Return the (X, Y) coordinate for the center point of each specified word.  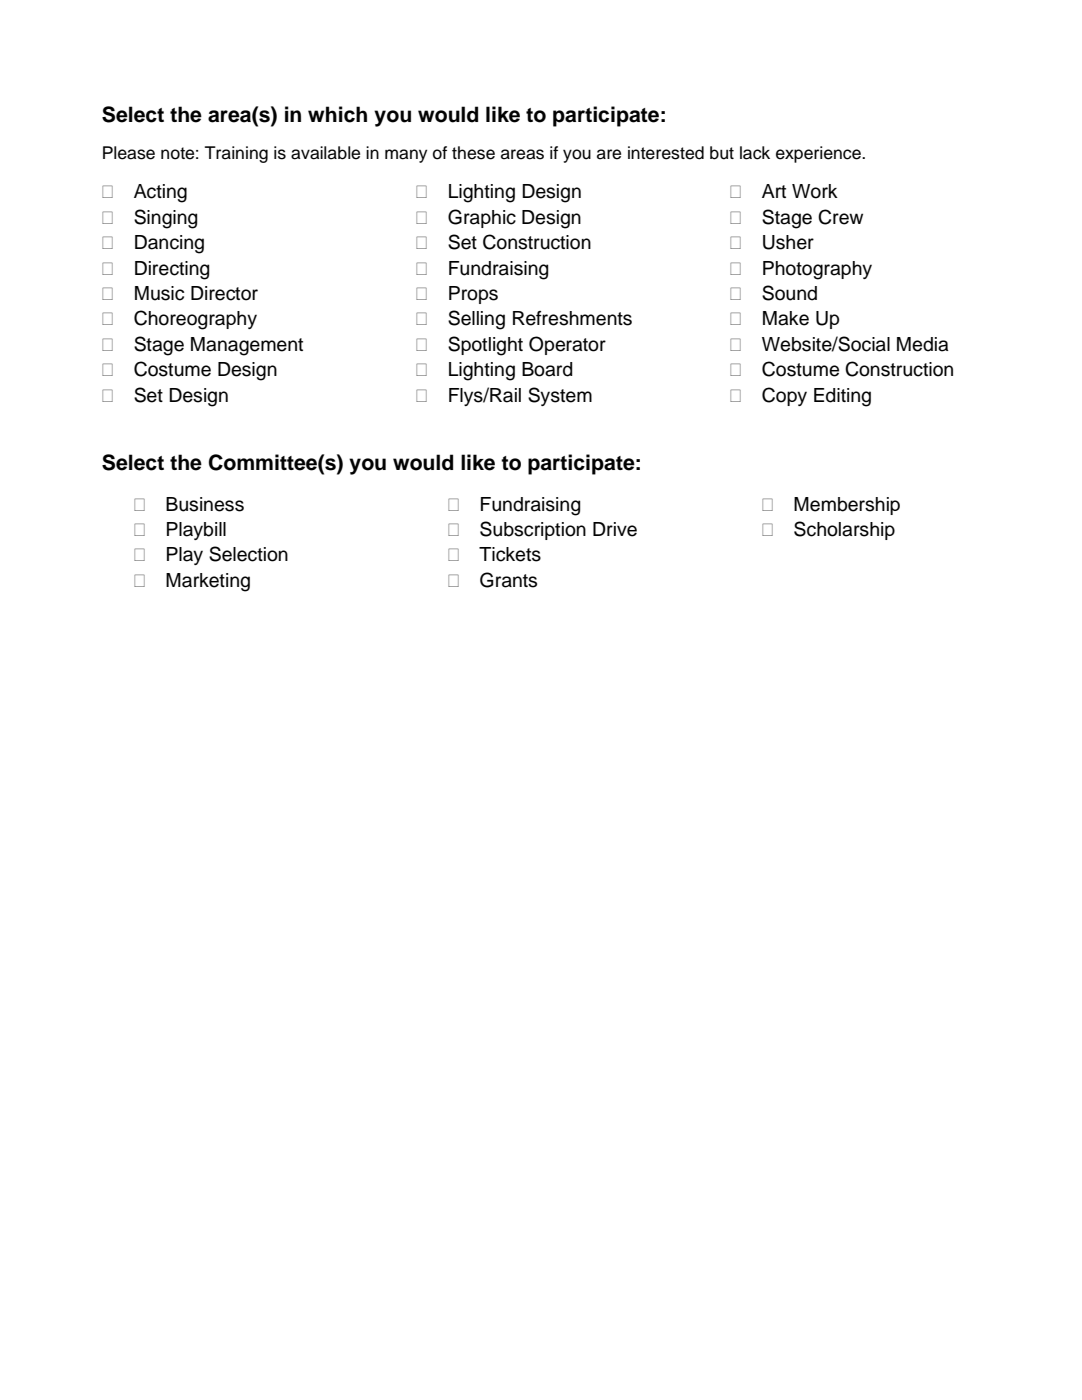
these (473, 153)
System (560, 396)
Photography (817, 270)
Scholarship (844, 530)
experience (819, 154)
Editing (842, 397)
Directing (172, 270)
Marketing (208, 582)
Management (247, 346)
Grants (508, 580)
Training (236, 154)
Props (473, 295)
